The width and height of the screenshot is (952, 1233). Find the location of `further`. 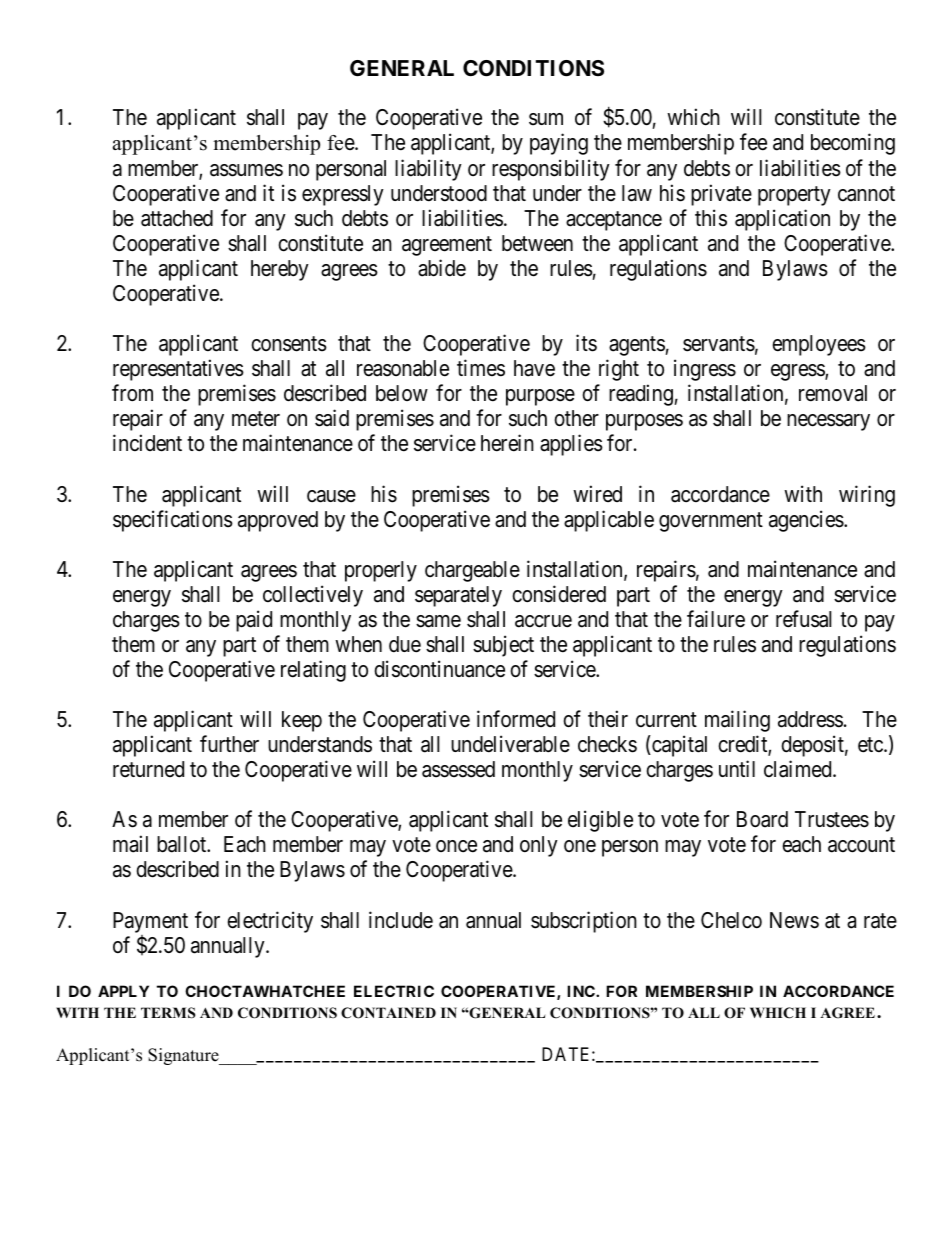

further is located at coordinates (229, 744).
